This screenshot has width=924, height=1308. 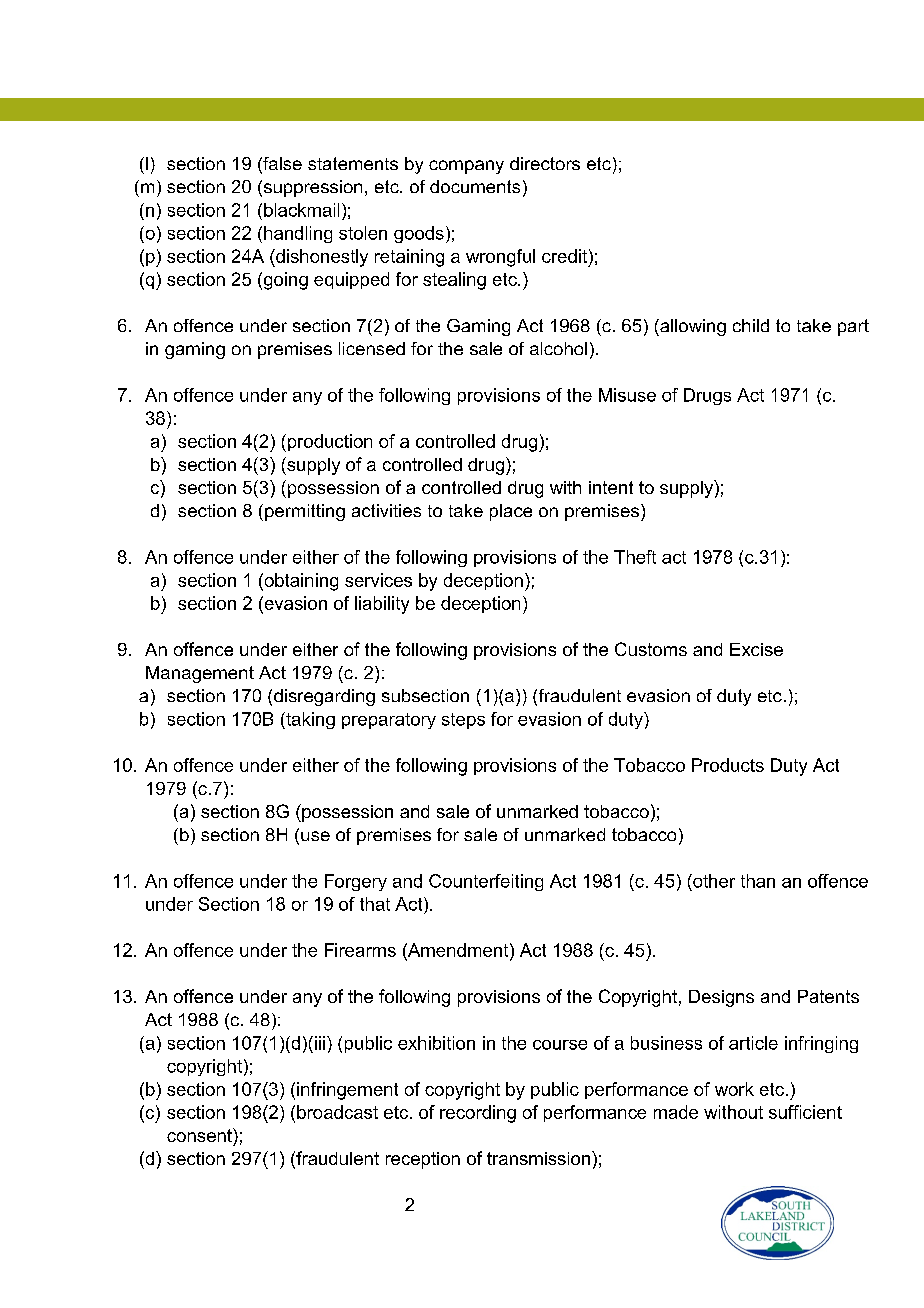 What do you see at coordinates (538, 1158) in the screenshot?
I see `transmission` at bounding box center [538, 1158].
